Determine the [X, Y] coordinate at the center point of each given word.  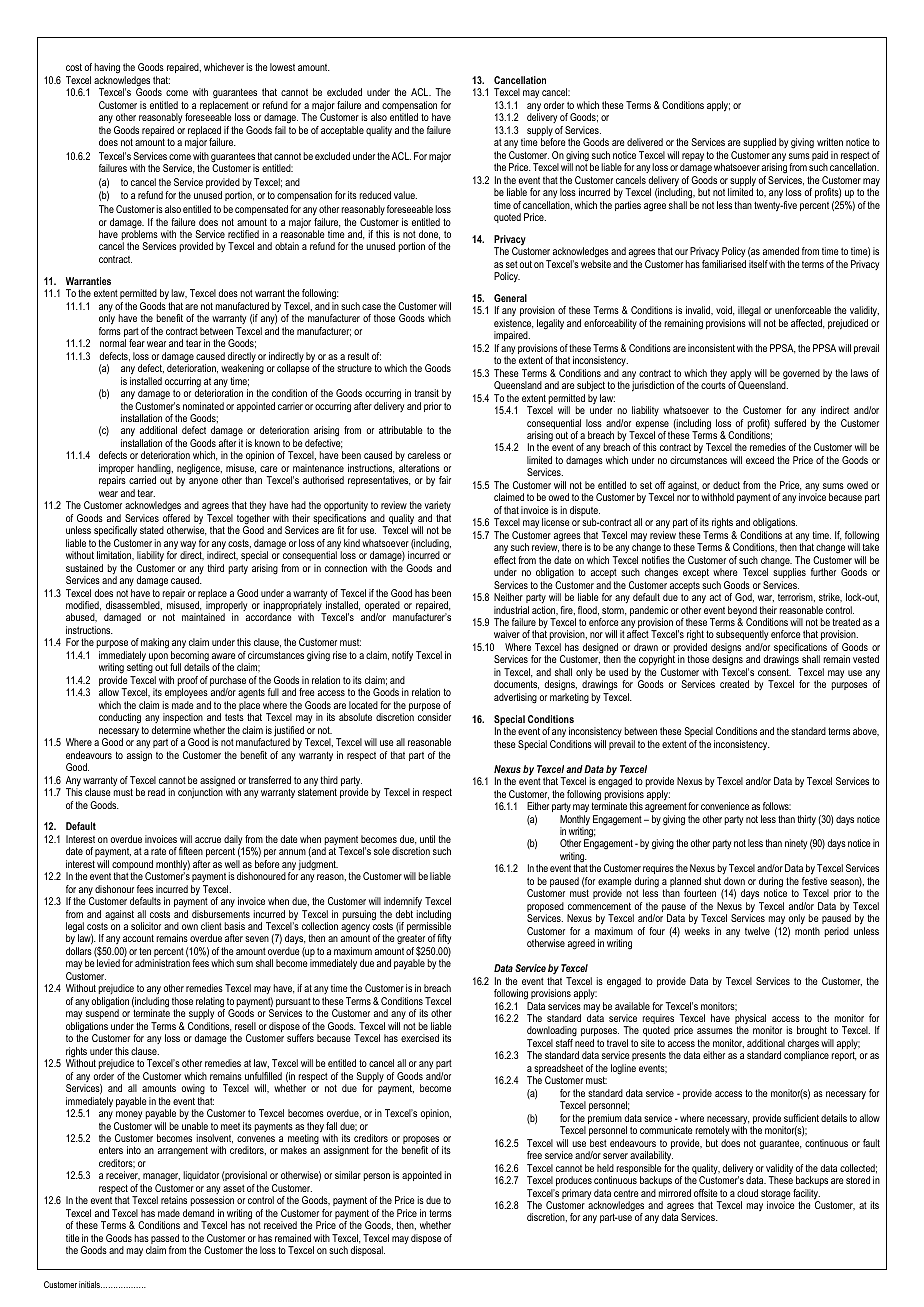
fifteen [191, 851]
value [405, 195]
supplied [759, 143]
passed [164, 1240]
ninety [796, 844]
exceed [760, 460]
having [107, 68]
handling [155, 470]
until [427, 839]
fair [445, 480]
